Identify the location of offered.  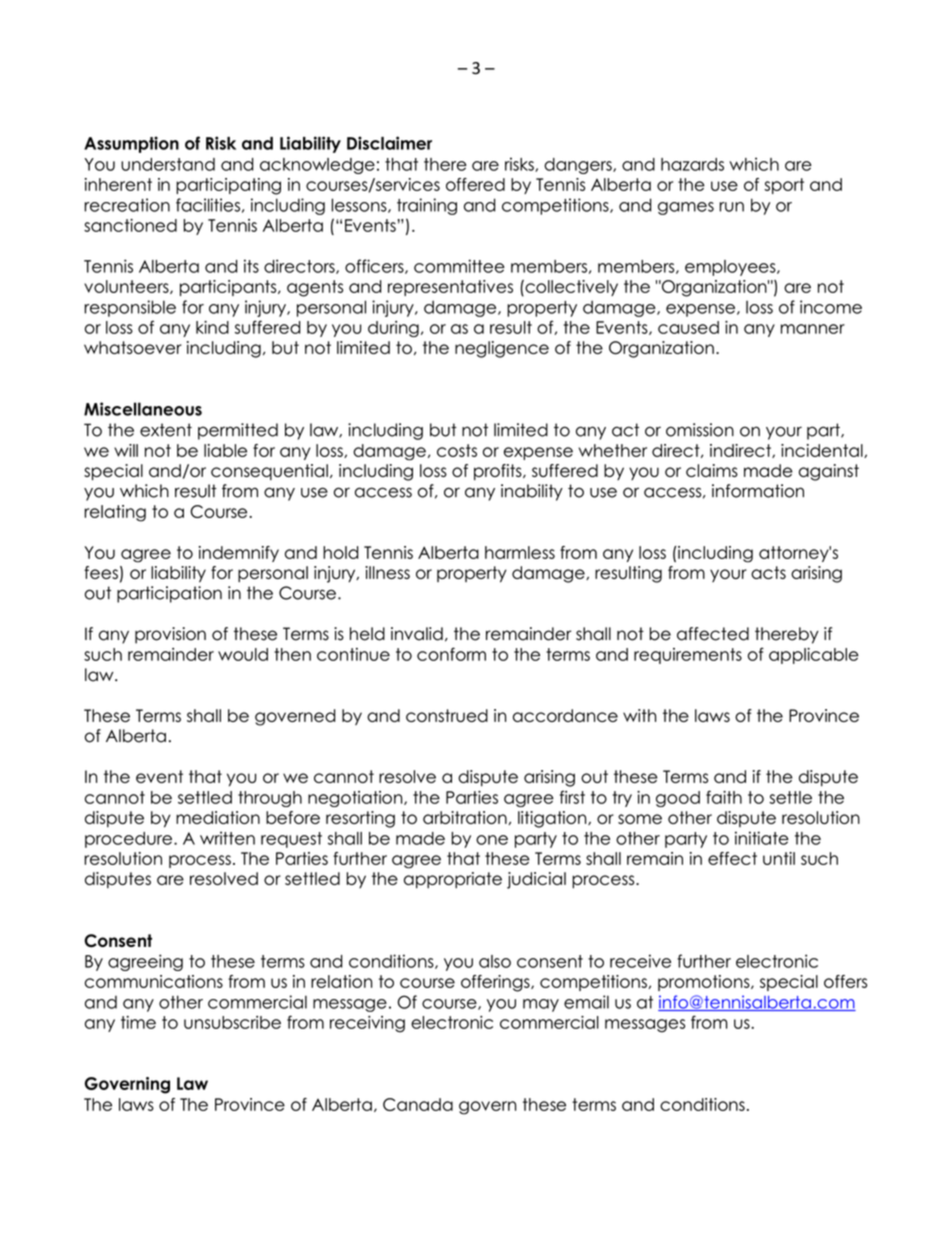
(475, 184).
